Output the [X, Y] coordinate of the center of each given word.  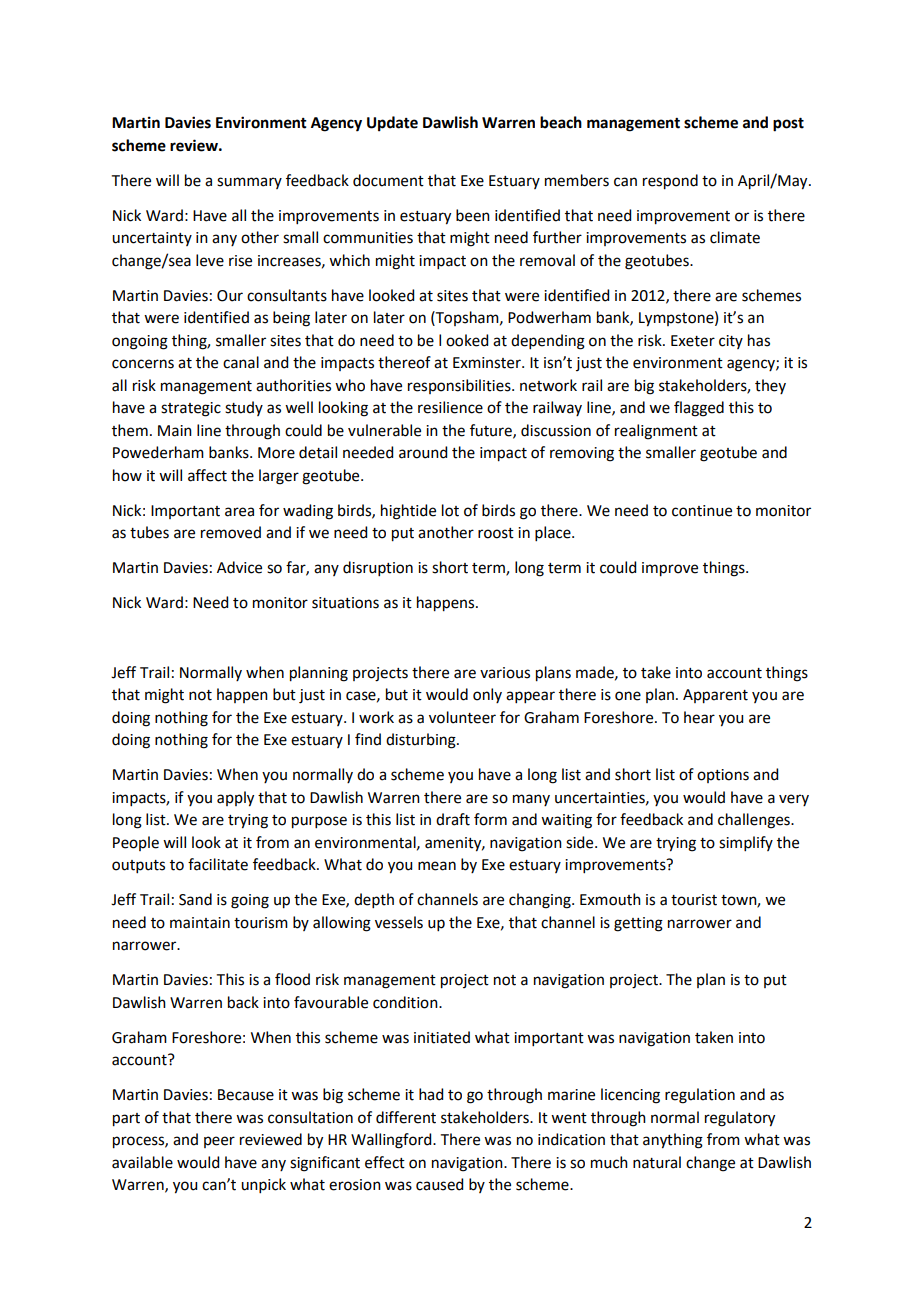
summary [249, 183]
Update [392, 124]
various [505, 673]
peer [219, 1142]
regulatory [740, 1119]
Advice [239, 567]
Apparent [715, 696]
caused [439, 1184]
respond [670, 182]
